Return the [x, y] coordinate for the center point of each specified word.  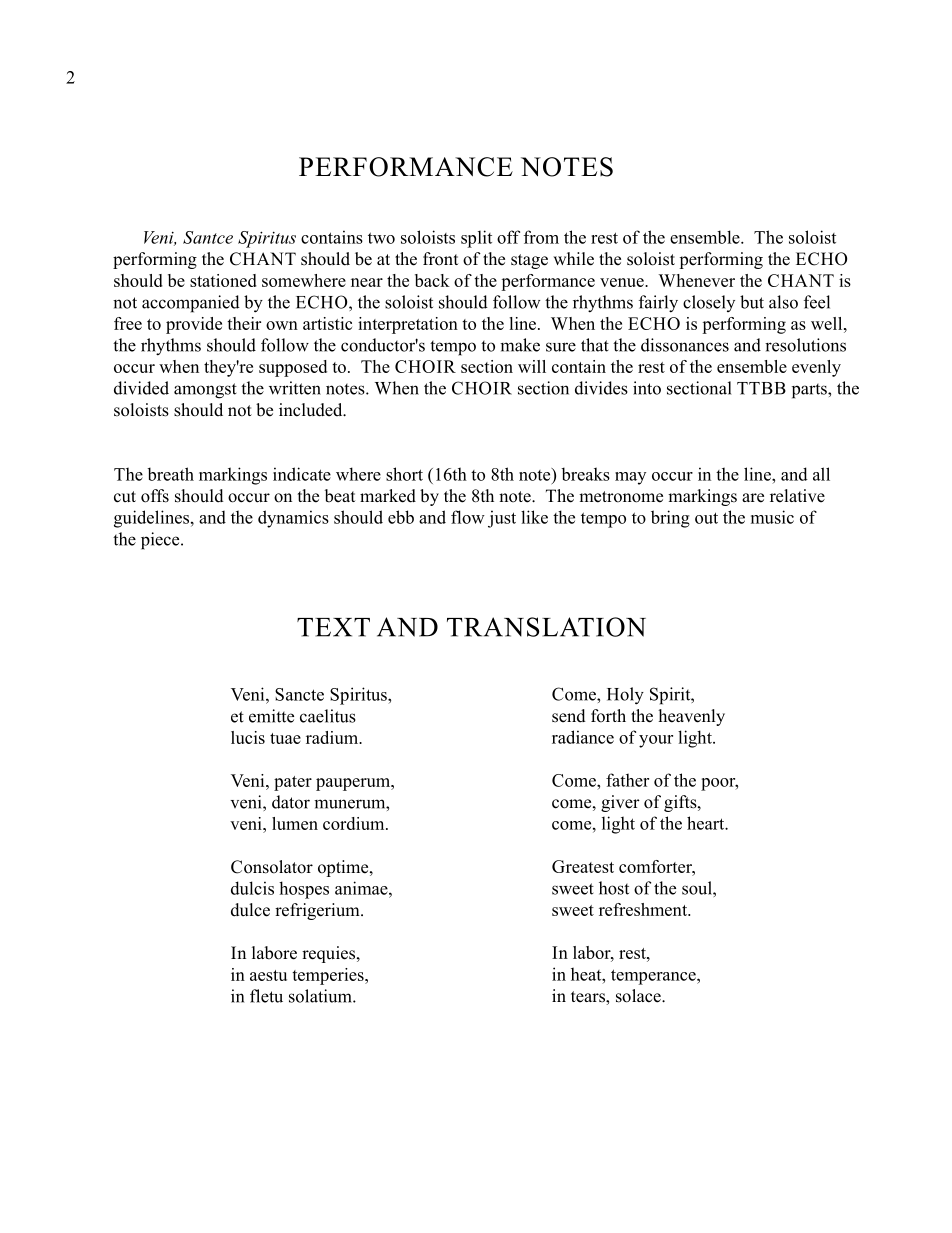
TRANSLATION [546, 627]
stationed [223, 280]
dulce [250, 910]
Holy [625, 696]
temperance [654, 977]
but [752, 302]
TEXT [333, 627]
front [440, 259]
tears [589, 998]
